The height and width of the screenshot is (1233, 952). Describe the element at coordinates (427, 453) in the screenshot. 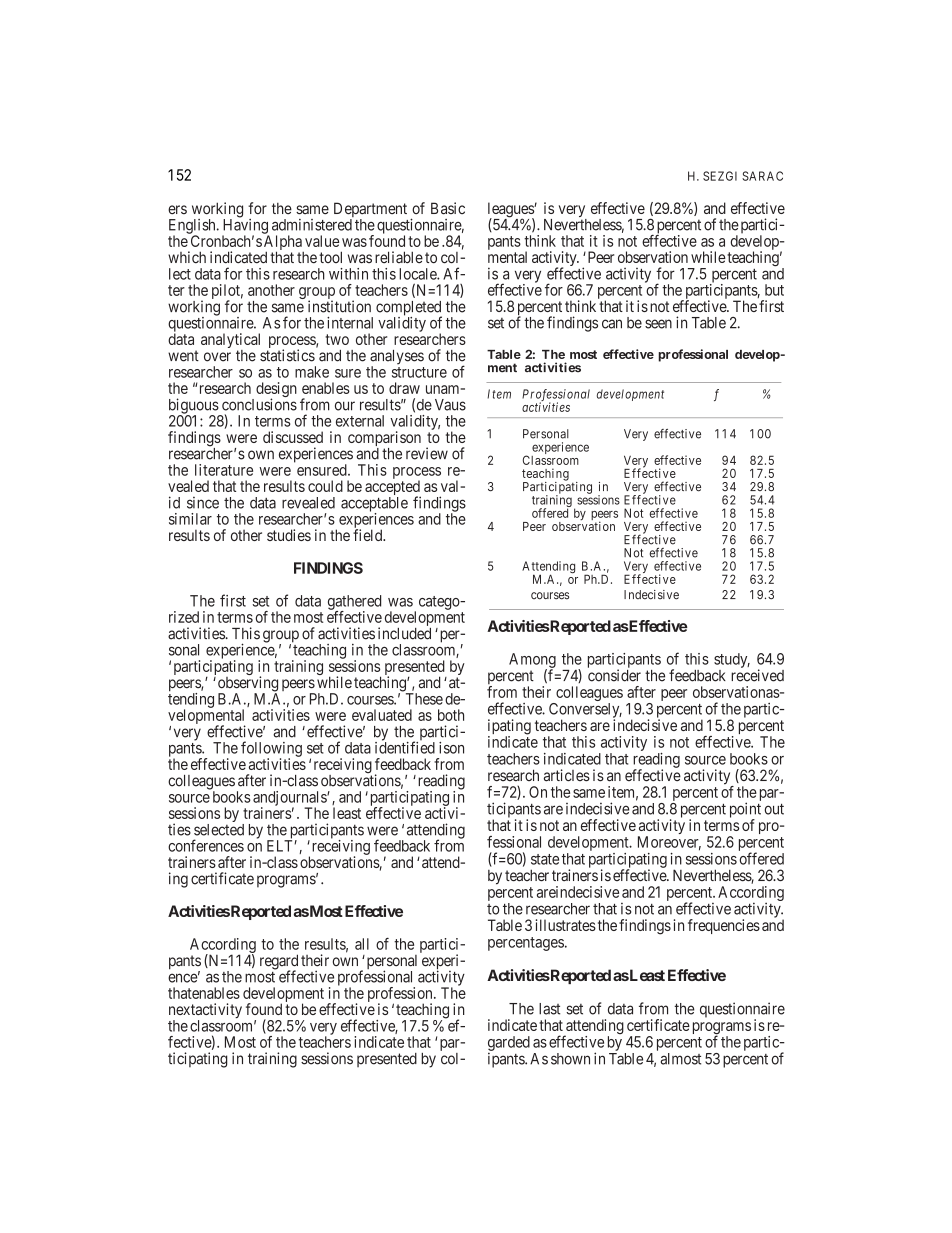

I see `review` at that location.
